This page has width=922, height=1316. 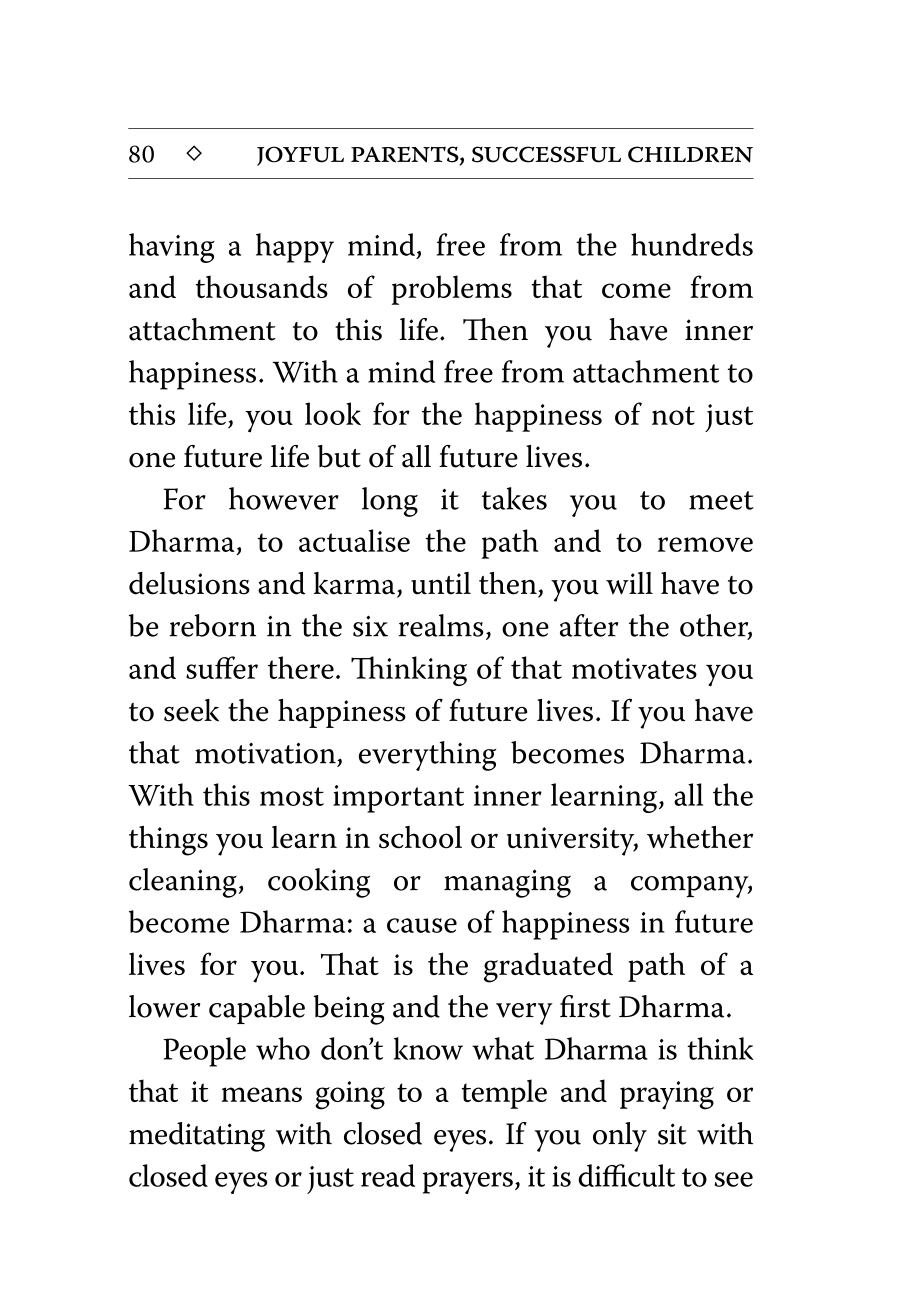 I want to click on prayers, so click(x=468, y=1183).
